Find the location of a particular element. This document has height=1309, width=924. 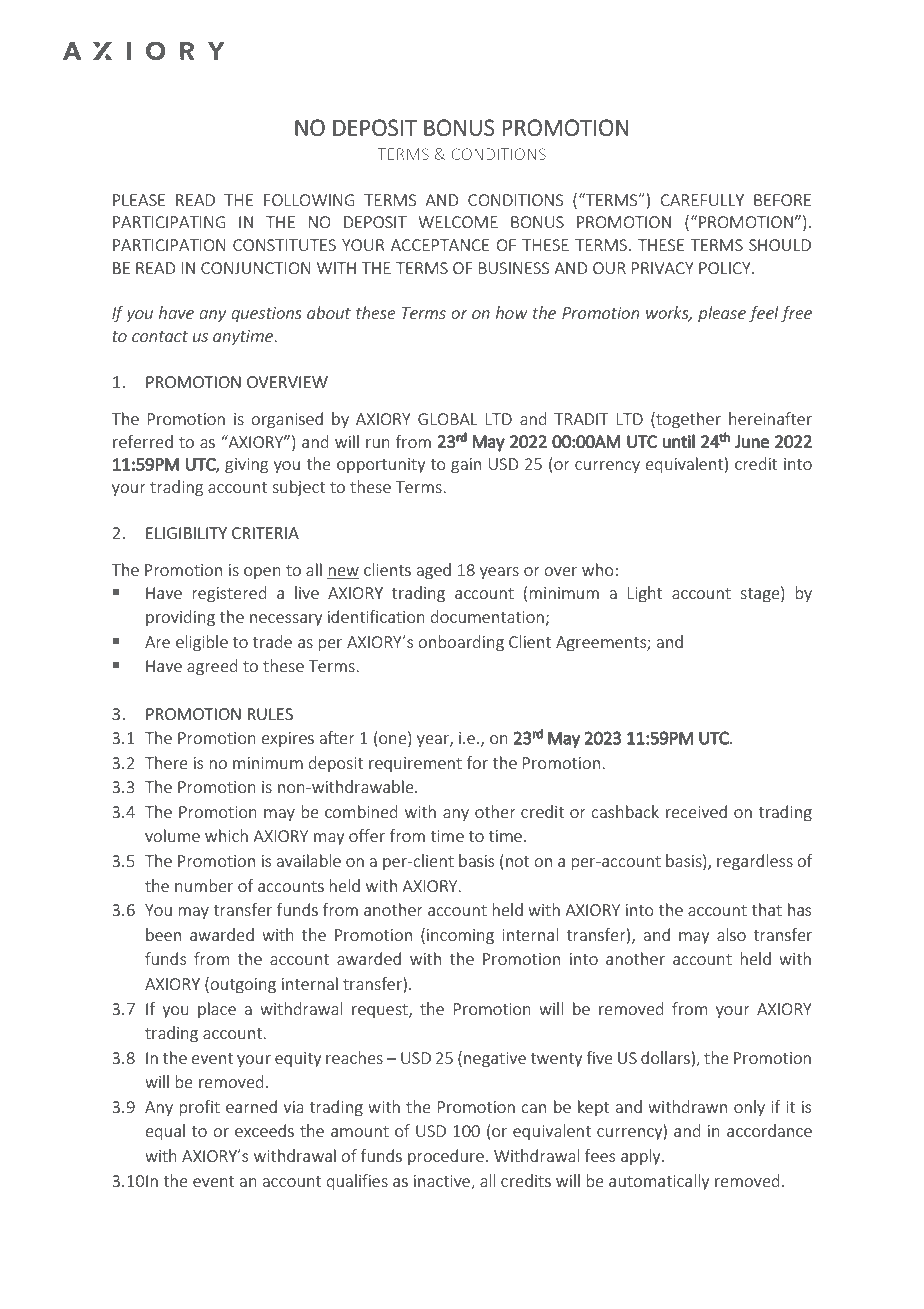

WELCOME is located at coordinates (458, 222).
